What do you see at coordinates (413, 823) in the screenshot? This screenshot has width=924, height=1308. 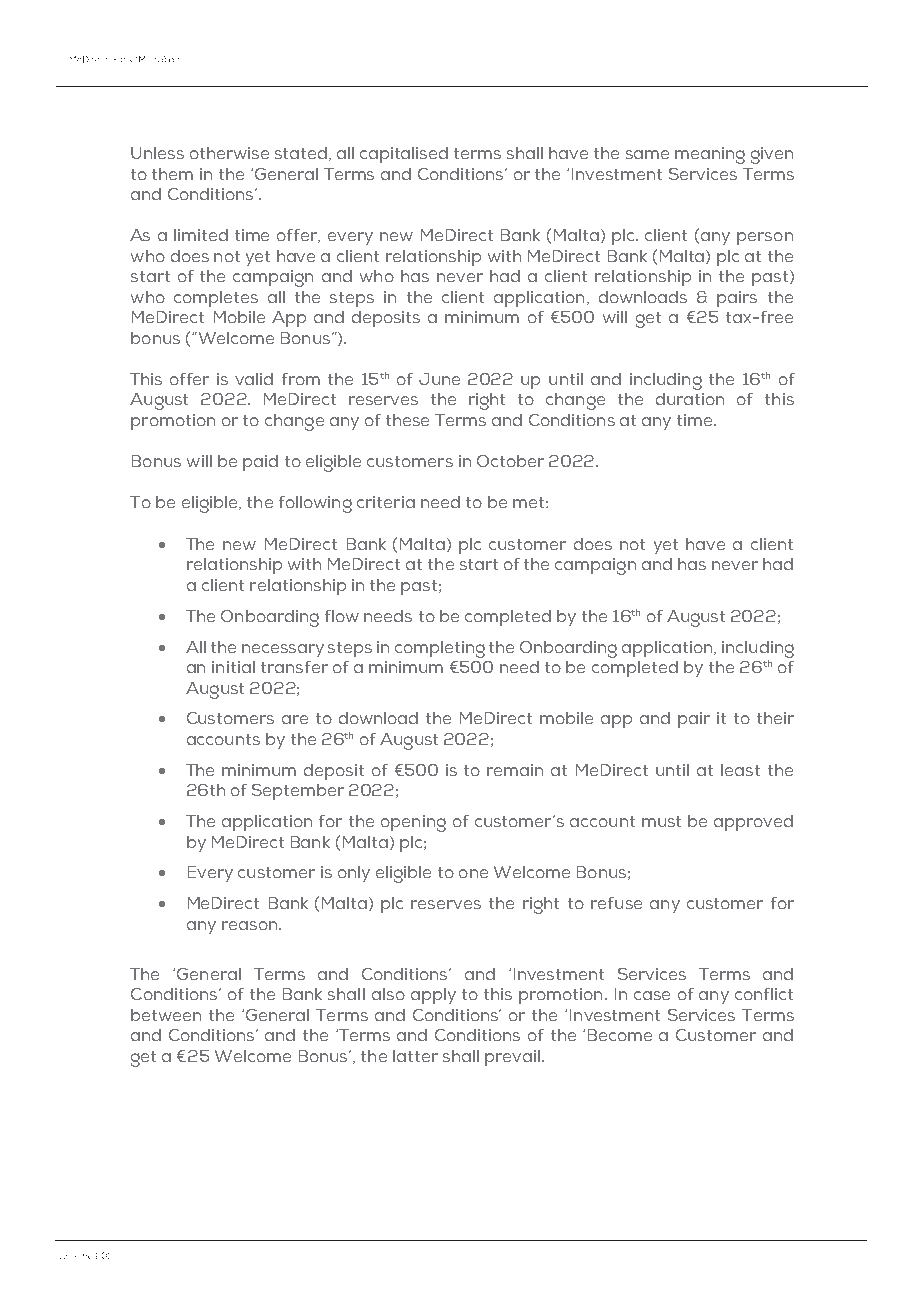 I see `opening` at bounding box center [413, 823].
